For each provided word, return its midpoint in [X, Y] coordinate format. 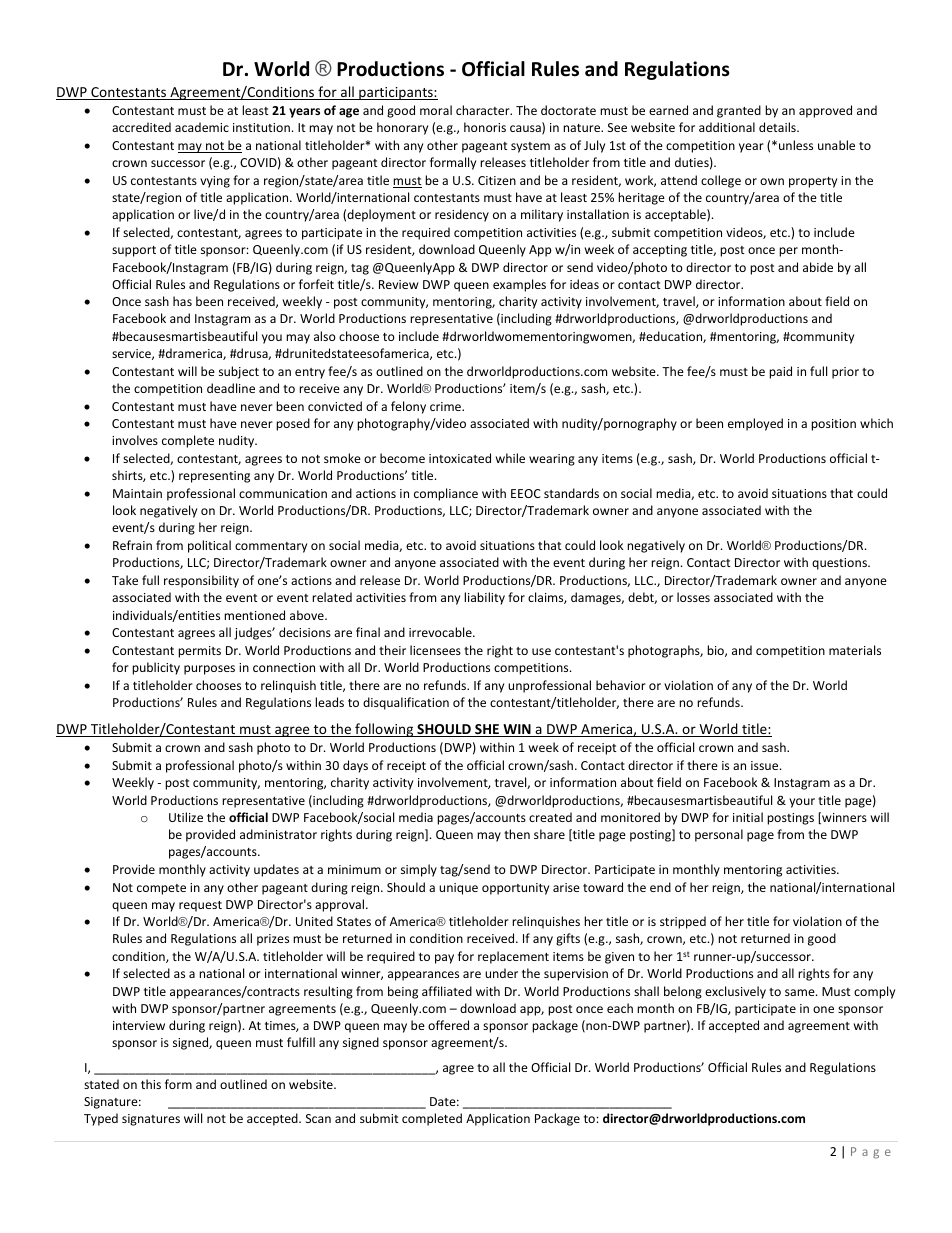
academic [202, 127]
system [530, 147]
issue [766, 765]
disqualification [406, 703]
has [182, 301]
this [151, 1084]
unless [796, 145]
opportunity [515, 889]
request [200, 906]
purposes [209, 670]
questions [840, 564]
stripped [683, 922]
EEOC [526, 493]
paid [780, 372]
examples [519, 285]
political [209, 546]
